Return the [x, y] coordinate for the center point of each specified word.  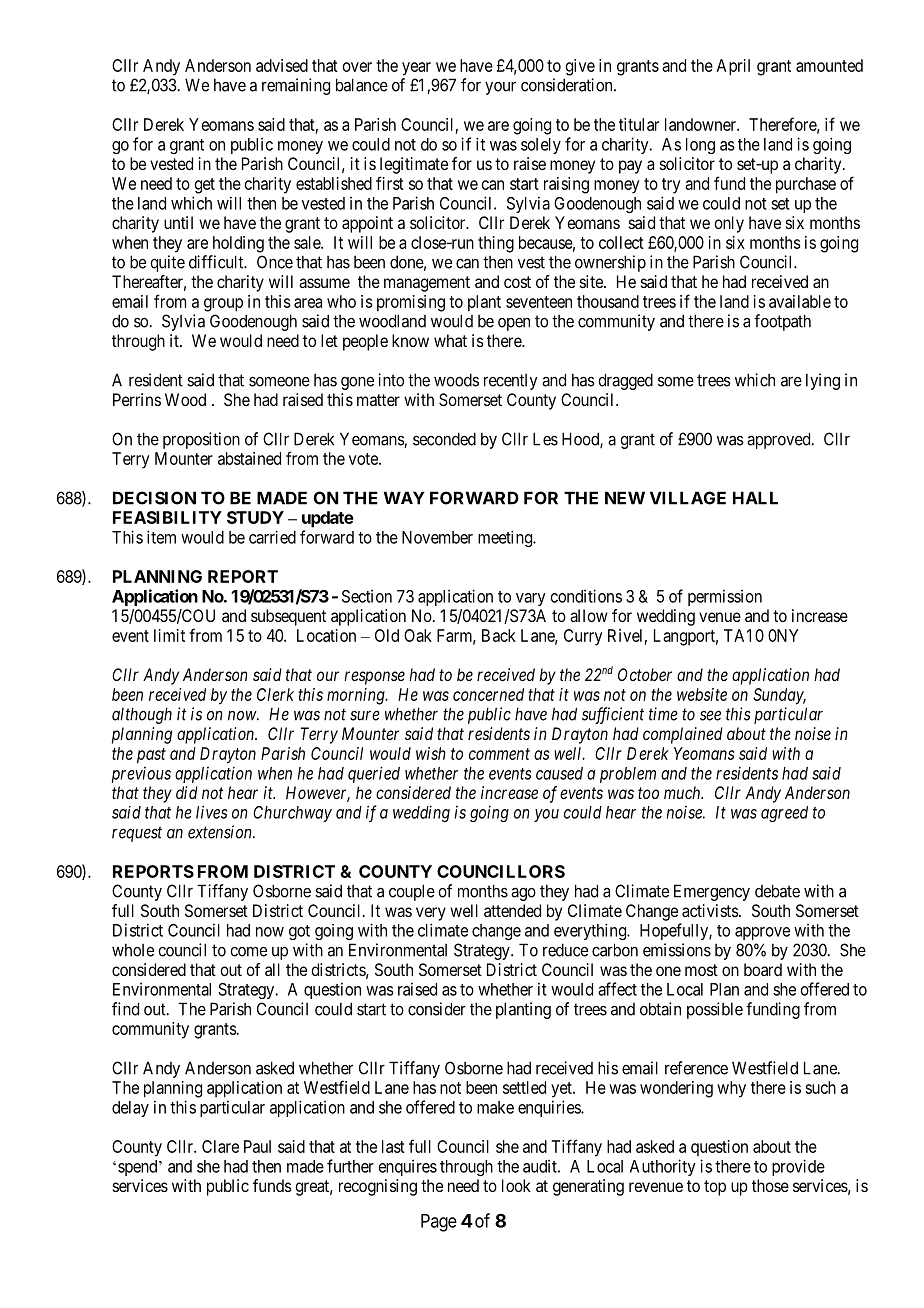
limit [169, 635]
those [770, 1185]
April [733, 67]
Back [499, 635]
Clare [220, 1146]
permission [725, 597]
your [500, 88]
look [516, 1185]
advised [282, 65]
